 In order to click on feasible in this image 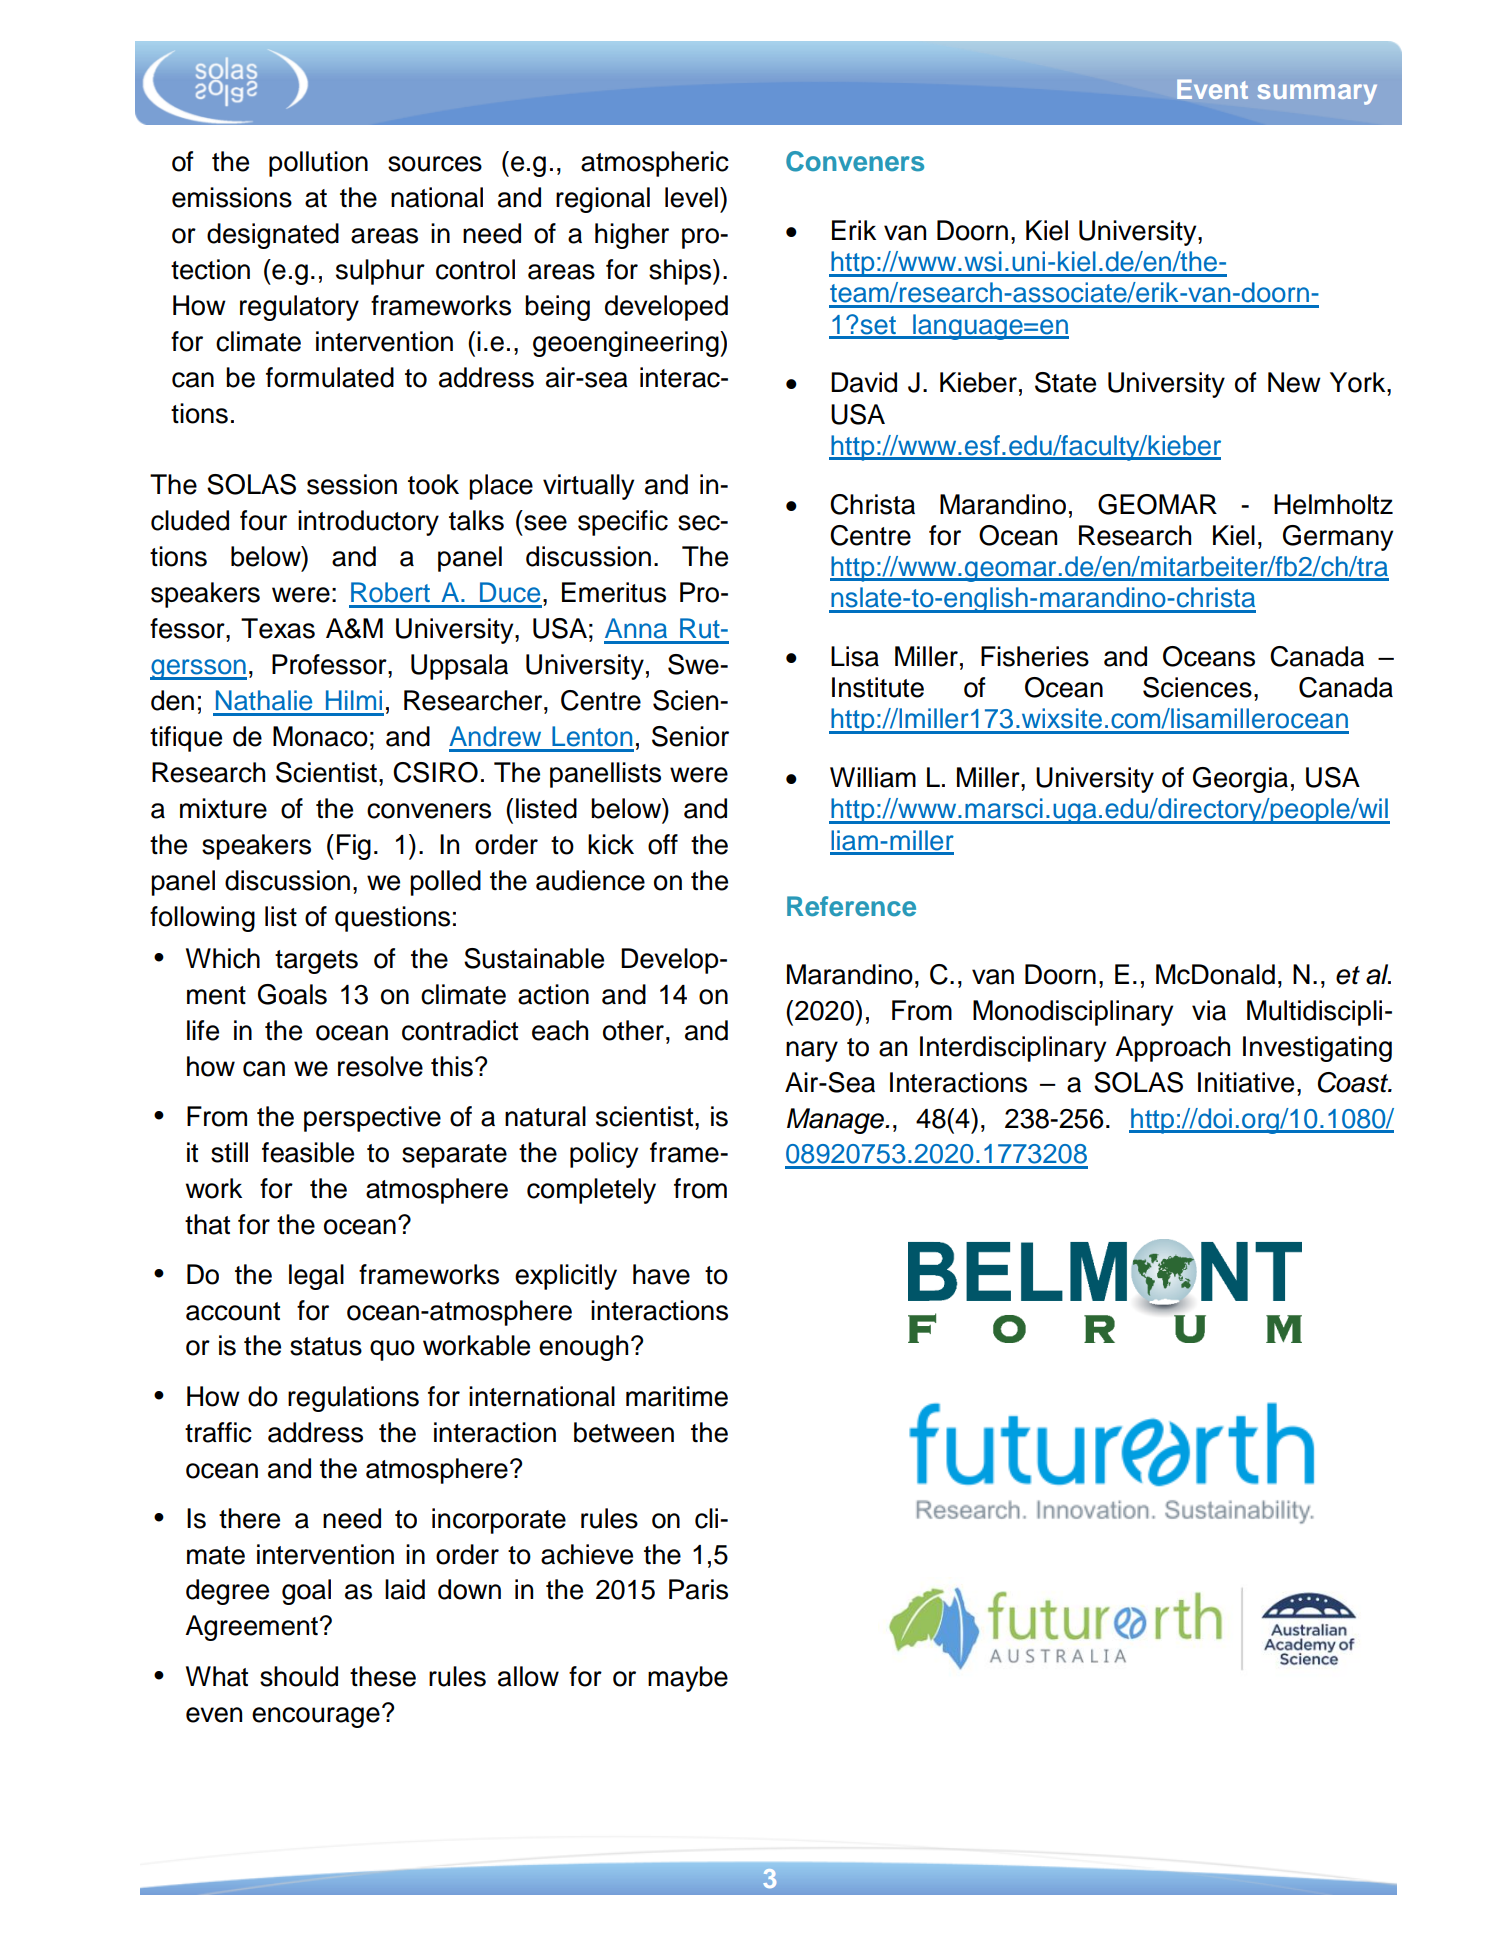, I will do `click(308, 1152)`.
